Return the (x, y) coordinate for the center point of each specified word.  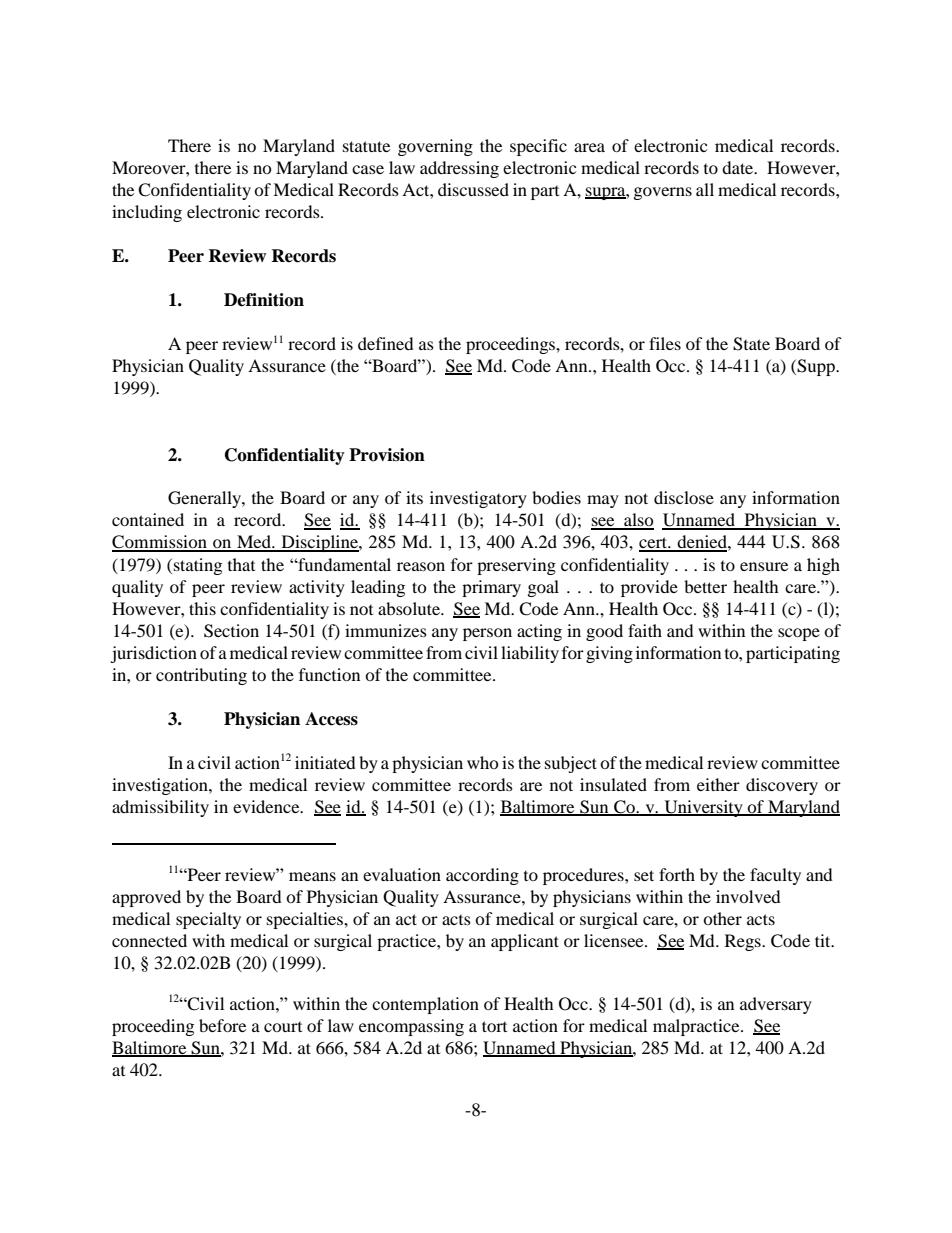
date (739, 167)
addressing (459, 169)
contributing (201, 676)
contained (148, 519)
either (718, 784)
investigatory (478, 499)
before (222, 1025)
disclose (684, 497)
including (147, 213)
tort (494, 1026)
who (483, 762)
